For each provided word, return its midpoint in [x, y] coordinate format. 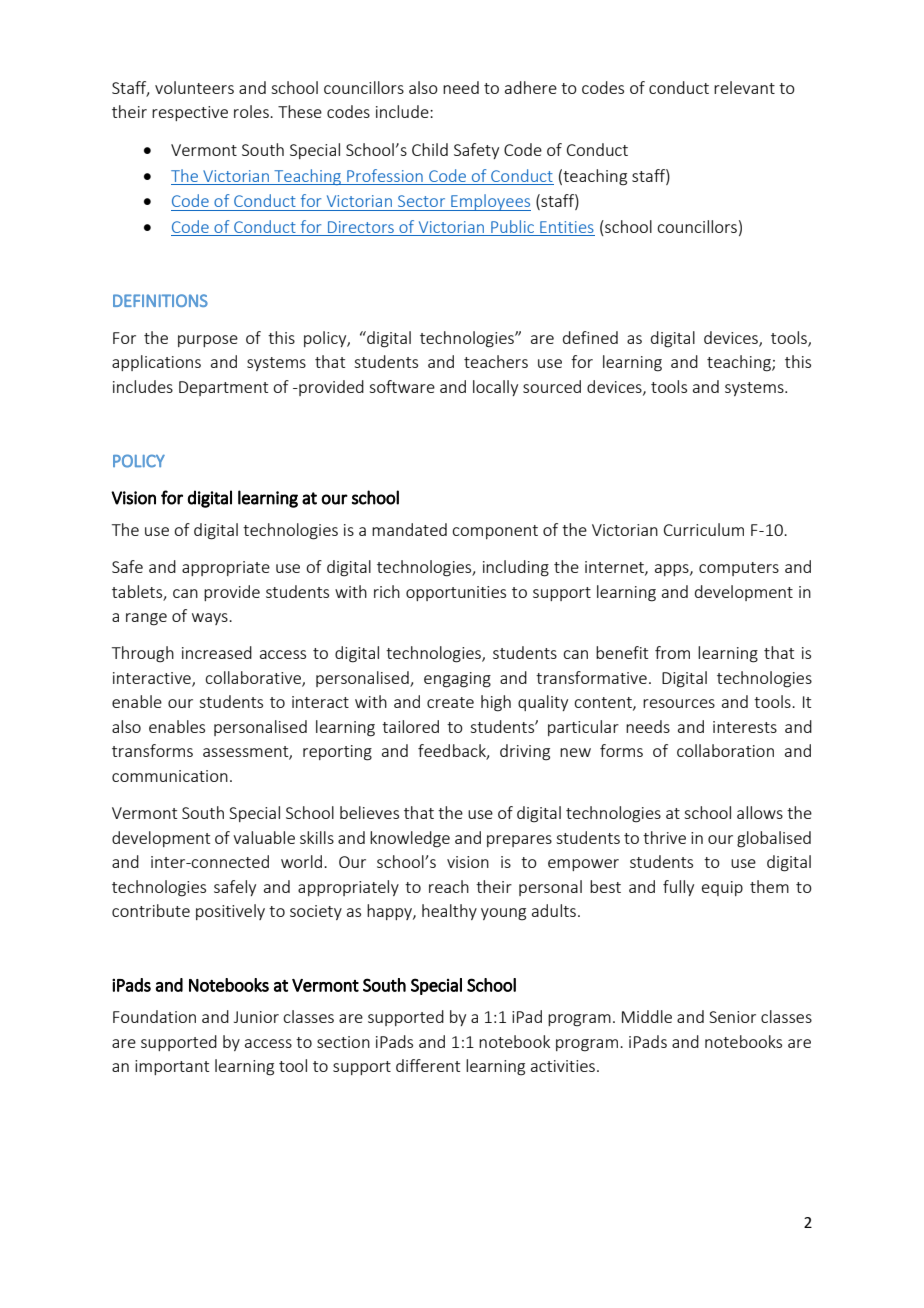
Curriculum [704, 529]
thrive [664, 837]
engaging [457, 680]
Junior [256, 1017]
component [495, 532]
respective [190, 113]
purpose [208, 341]
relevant [744, 87]
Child [430, 149]
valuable [264, 837]
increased [217, 652]
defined [590, 337]
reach [449, 886]
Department [223, 388]
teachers [496, 361]
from [672, 652]
